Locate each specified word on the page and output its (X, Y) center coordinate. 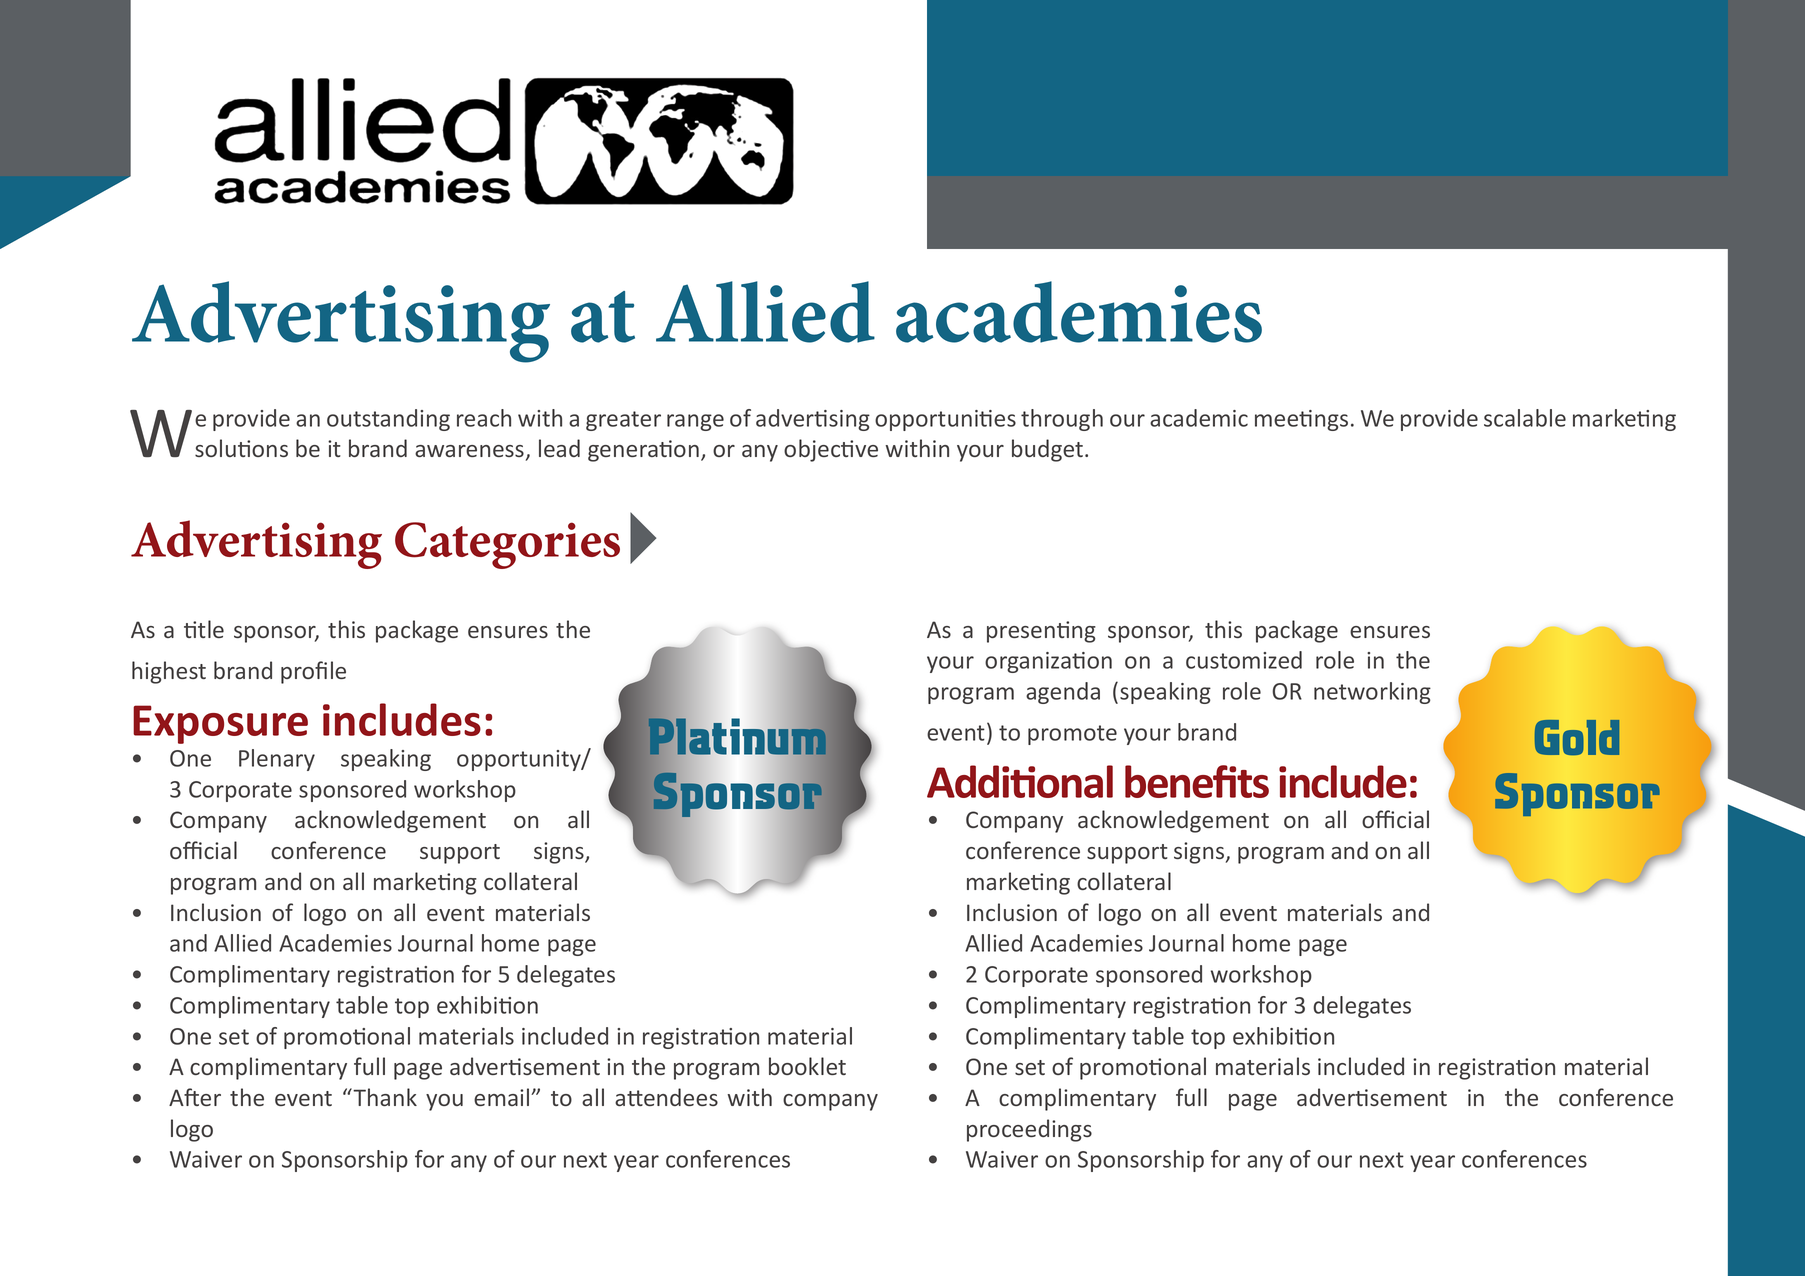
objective (831, 450)
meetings (1301, 420)
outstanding (388, 420)
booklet (807, 1066)
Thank (385, 1097)
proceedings (1029, 1130)
